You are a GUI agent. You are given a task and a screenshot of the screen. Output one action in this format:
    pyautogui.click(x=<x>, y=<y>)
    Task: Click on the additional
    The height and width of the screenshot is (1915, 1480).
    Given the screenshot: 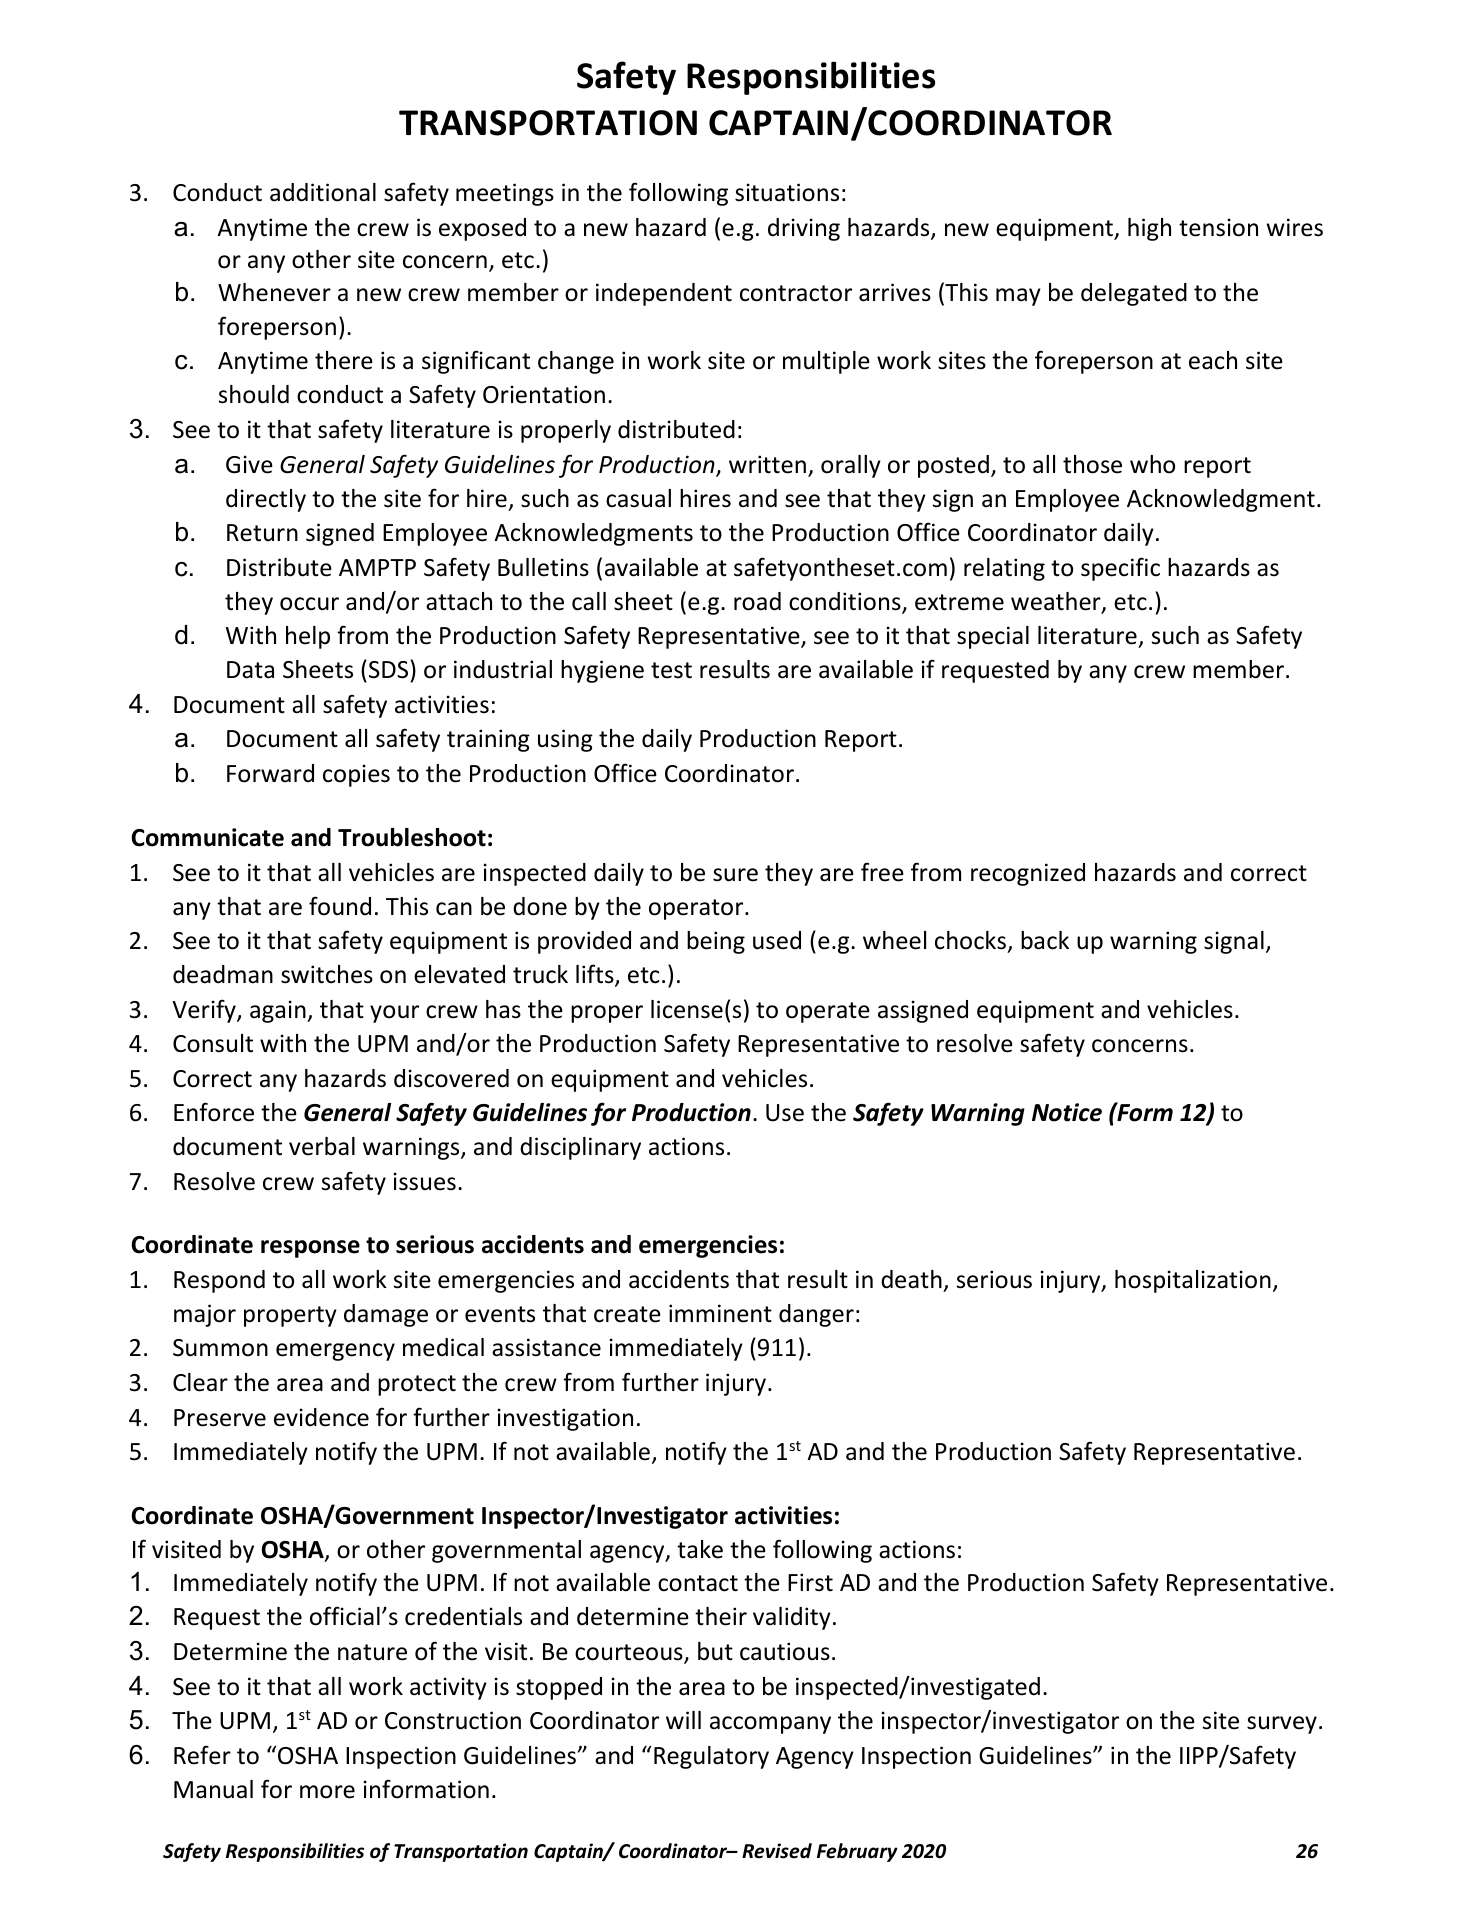 What is the action you would take?
    pyautogui.click(x=323, y=192)
